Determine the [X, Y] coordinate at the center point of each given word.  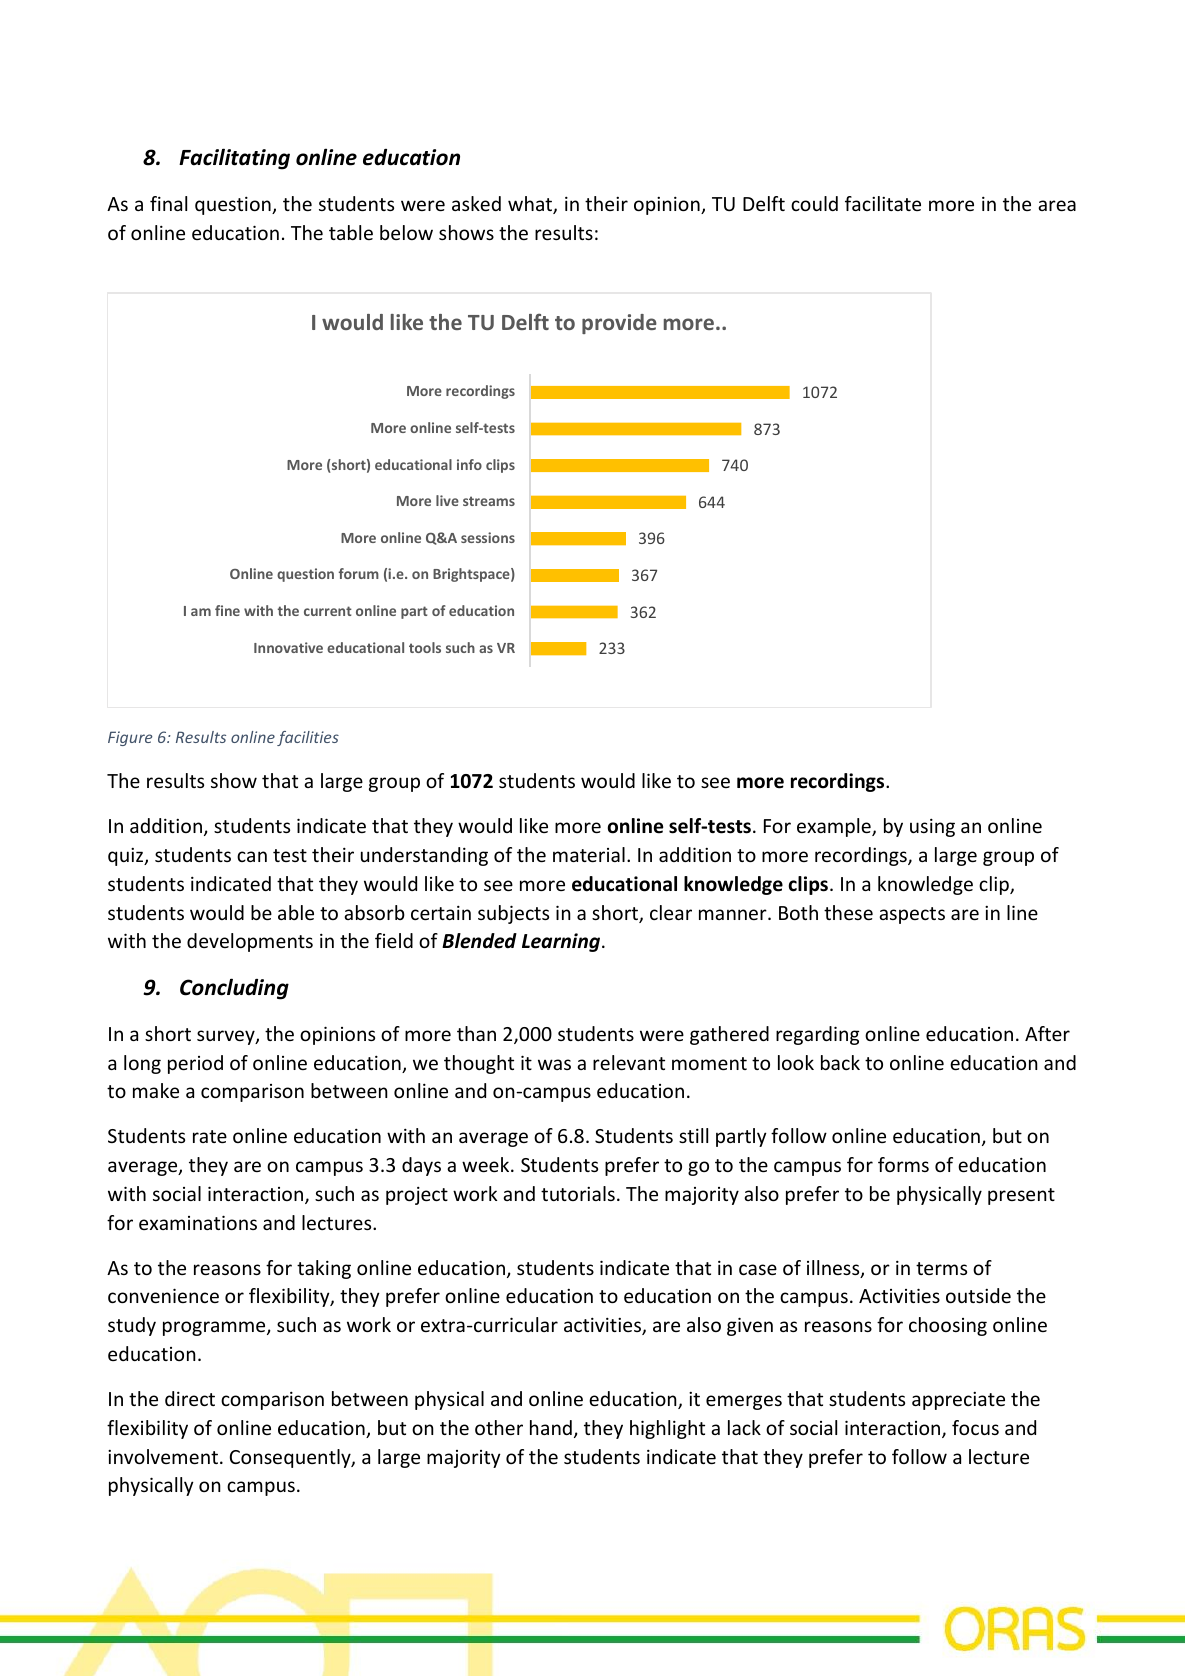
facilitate [883, 203]
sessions [488, 537]
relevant [629, 1062]
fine [227, 610]
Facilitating [234, 159]
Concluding [234, 989]
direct [190, 1398]
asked [476, 203]
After [1047, 1033]
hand [551, 1427]
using [932, 827]
